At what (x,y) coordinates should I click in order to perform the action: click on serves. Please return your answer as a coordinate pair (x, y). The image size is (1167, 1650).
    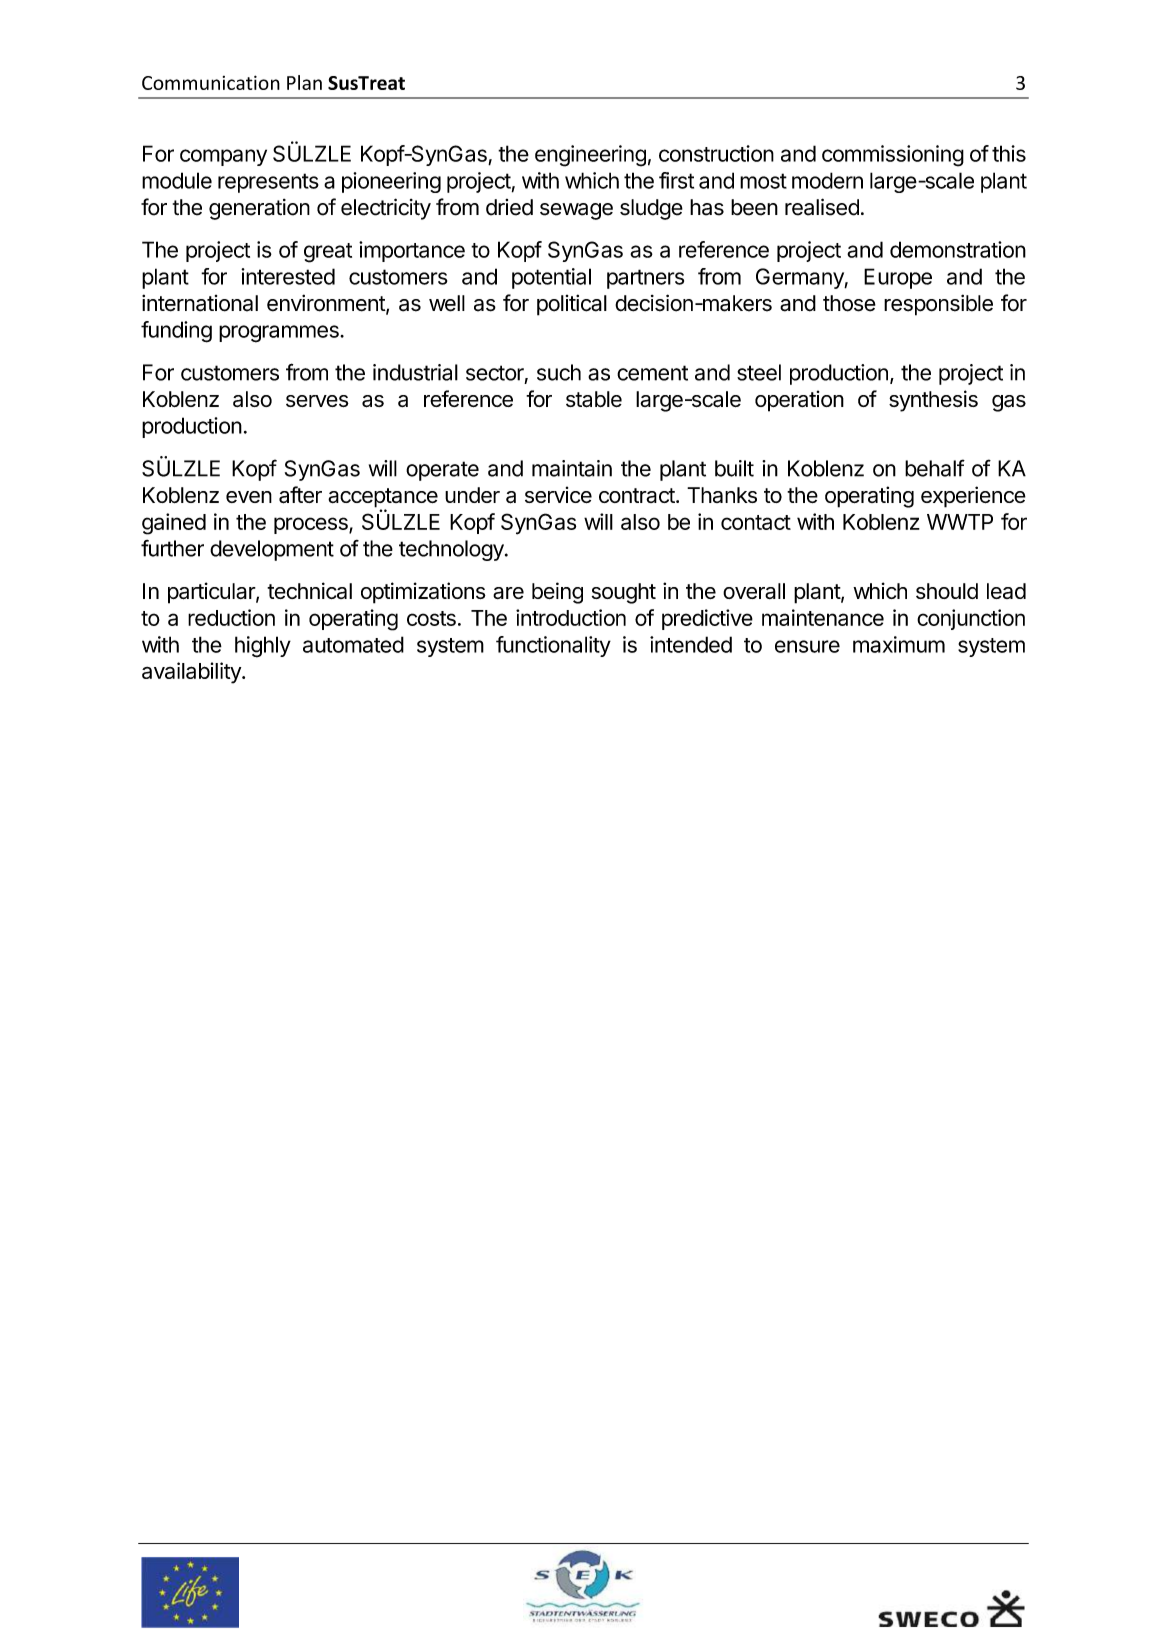
    Looking at the image, I should click on (317, 401).
